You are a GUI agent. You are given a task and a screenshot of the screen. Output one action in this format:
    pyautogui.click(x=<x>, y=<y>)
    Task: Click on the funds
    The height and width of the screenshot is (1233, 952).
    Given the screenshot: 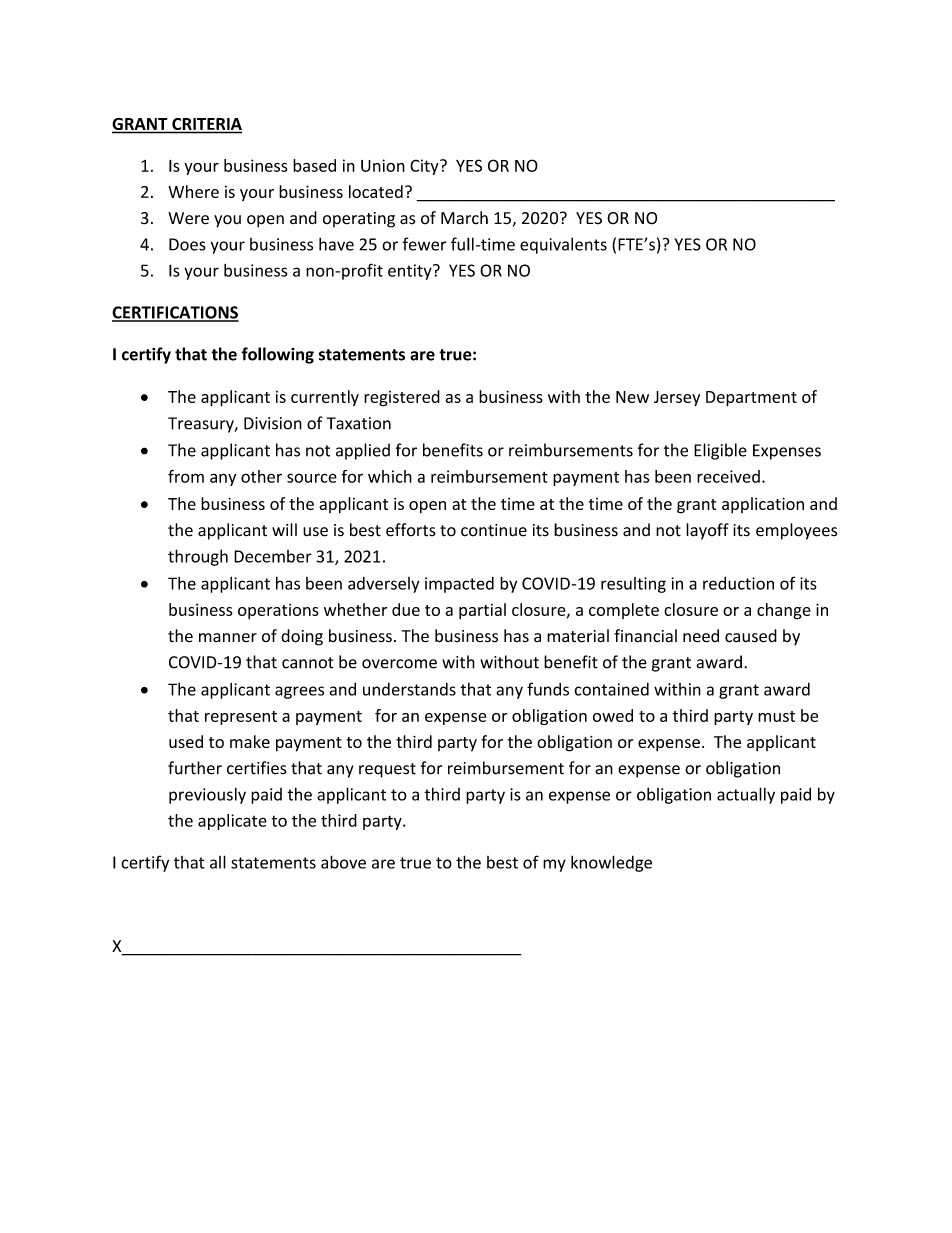 What is the action you would take?
    pyautogui.click(x=548, y=689)
